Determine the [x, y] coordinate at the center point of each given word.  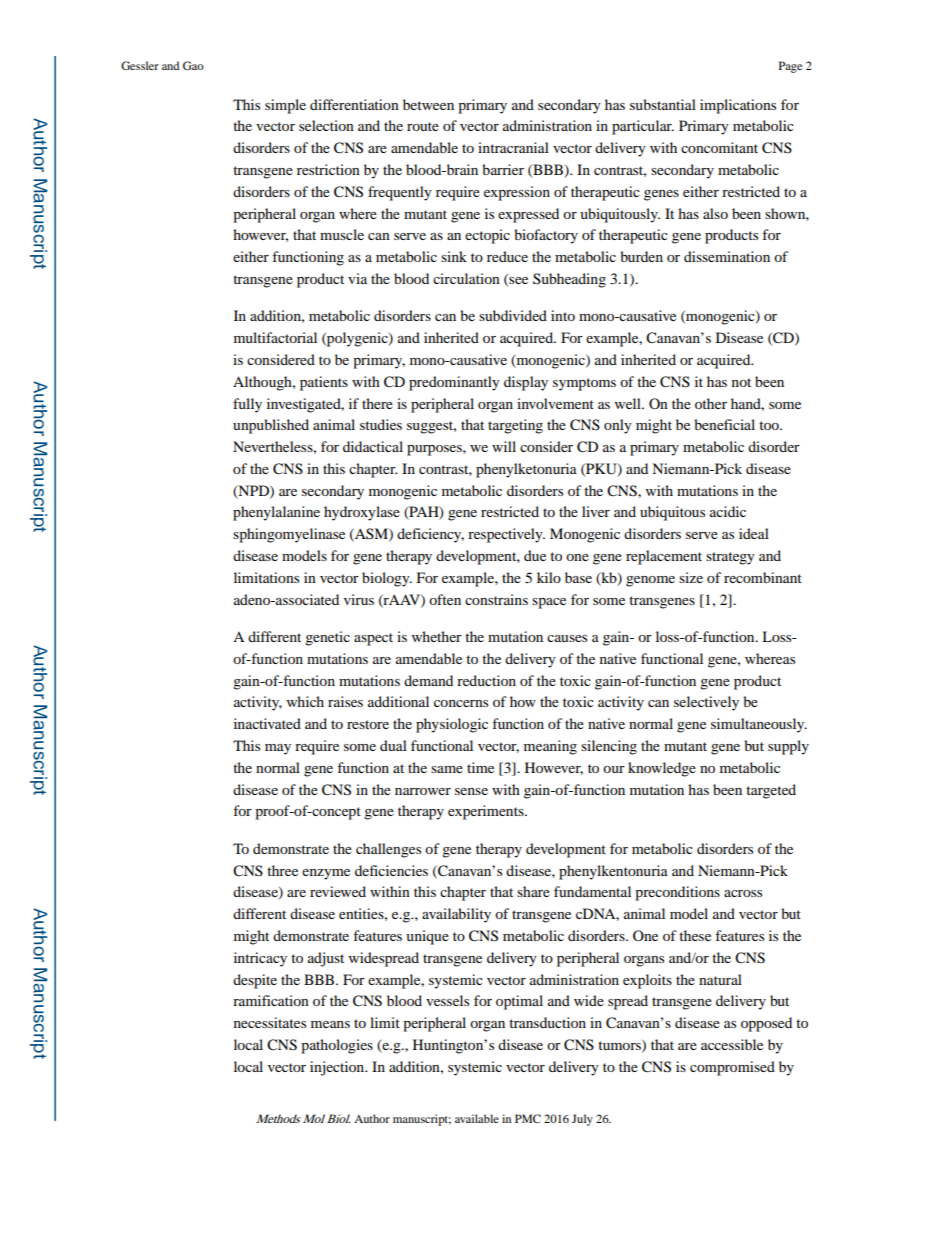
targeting [515, 426]
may [278, 749]
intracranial [513, 147]
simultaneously [759, 725]
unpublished [271, 426]
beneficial [724, 424]
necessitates [270, 1022]
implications [738, 106]
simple [285, 106]
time [480, 767]
